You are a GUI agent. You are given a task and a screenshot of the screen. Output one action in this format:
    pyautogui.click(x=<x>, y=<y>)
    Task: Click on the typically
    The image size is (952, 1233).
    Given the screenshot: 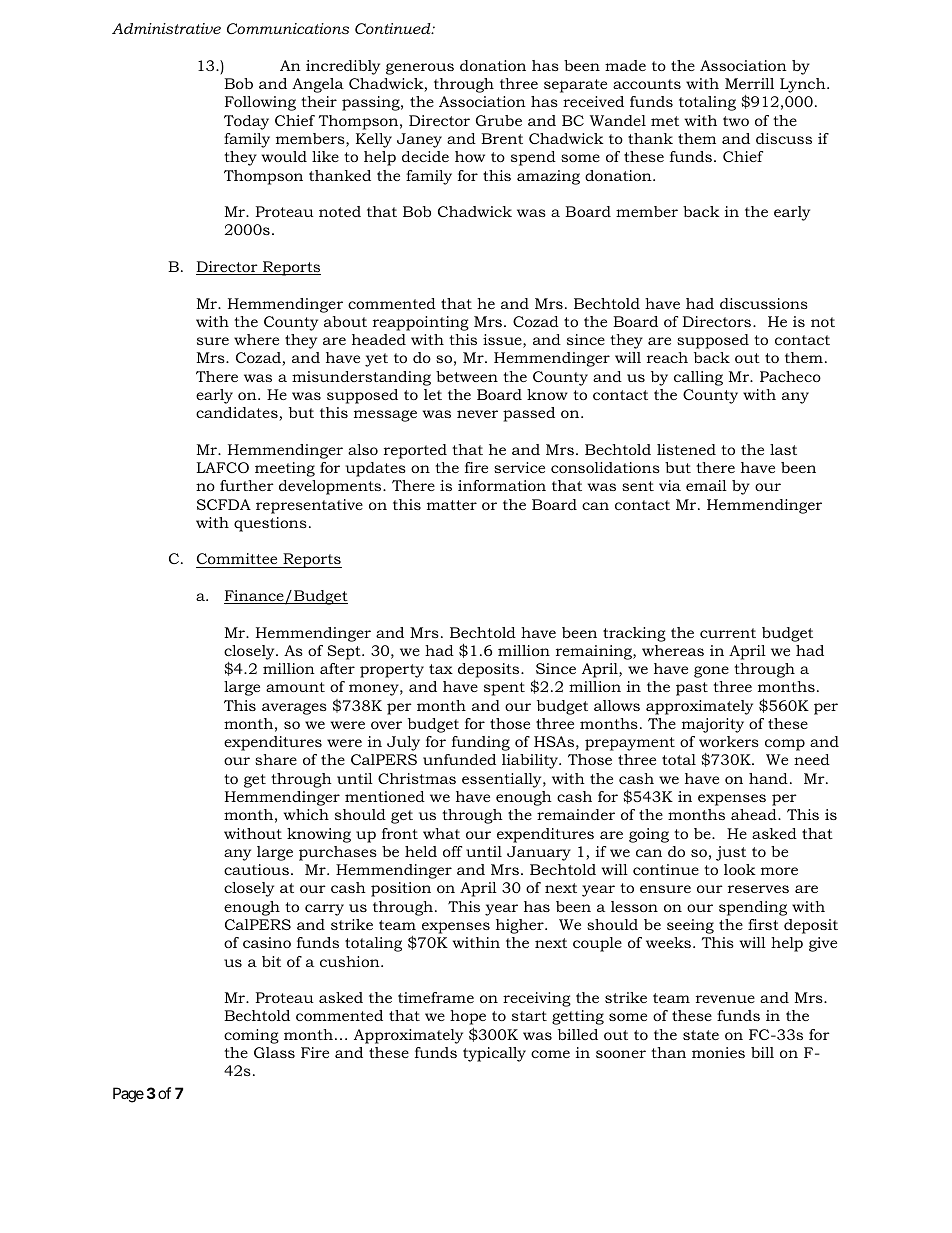 What is the action you would take?
    pyautogui.click(x=494, y=1054)
